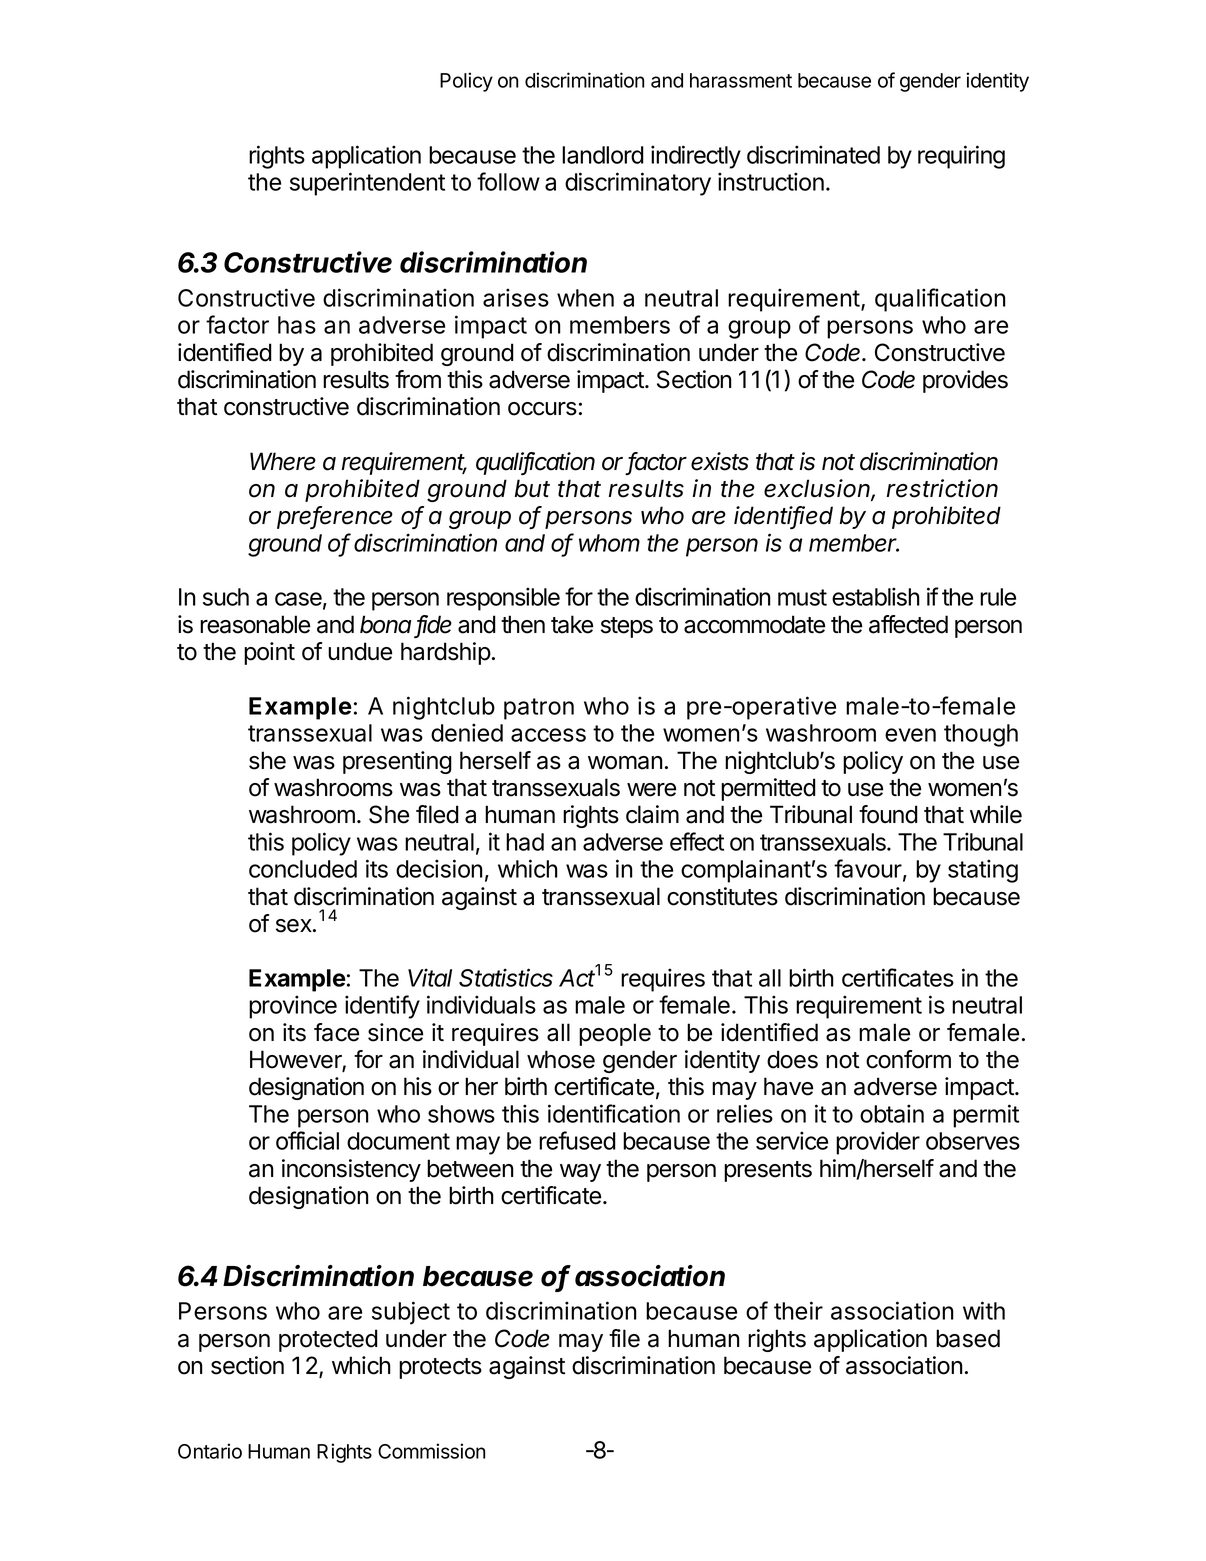 This screenshot has width=1206, height=1561. I want to click on superintendent, so click(367, 184).
